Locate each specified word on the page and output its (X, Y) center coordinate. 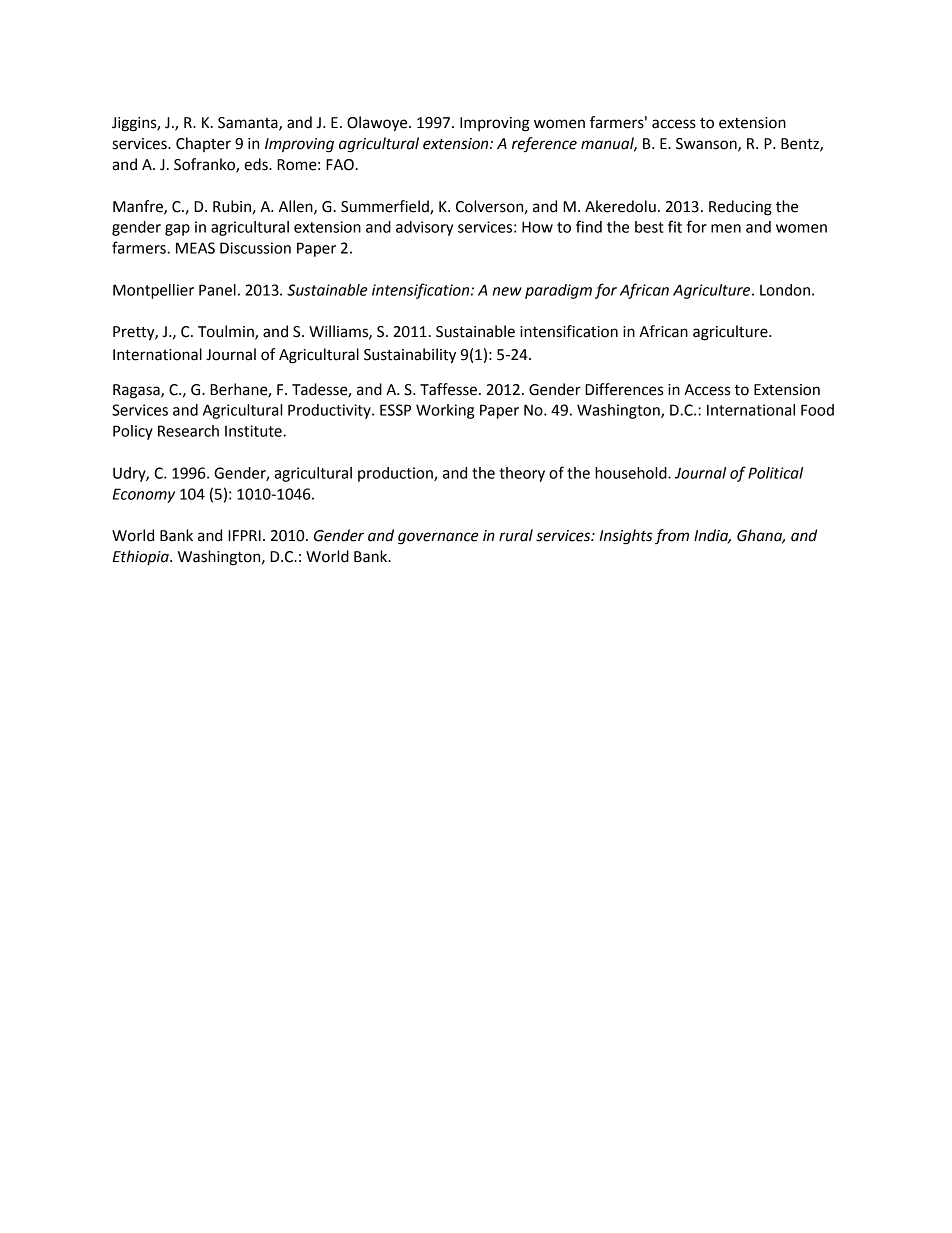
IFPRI (244, 535)
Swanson (707, 145)
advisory (424, 228)
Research (188, 431)
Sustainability (410, 356)
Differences (624, 389)
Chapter (203, 144)
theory (522, 474)
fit (675, 226)
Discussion (255, 248)
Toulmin (227, 332)
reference (544, 145)
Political (775, 473)
